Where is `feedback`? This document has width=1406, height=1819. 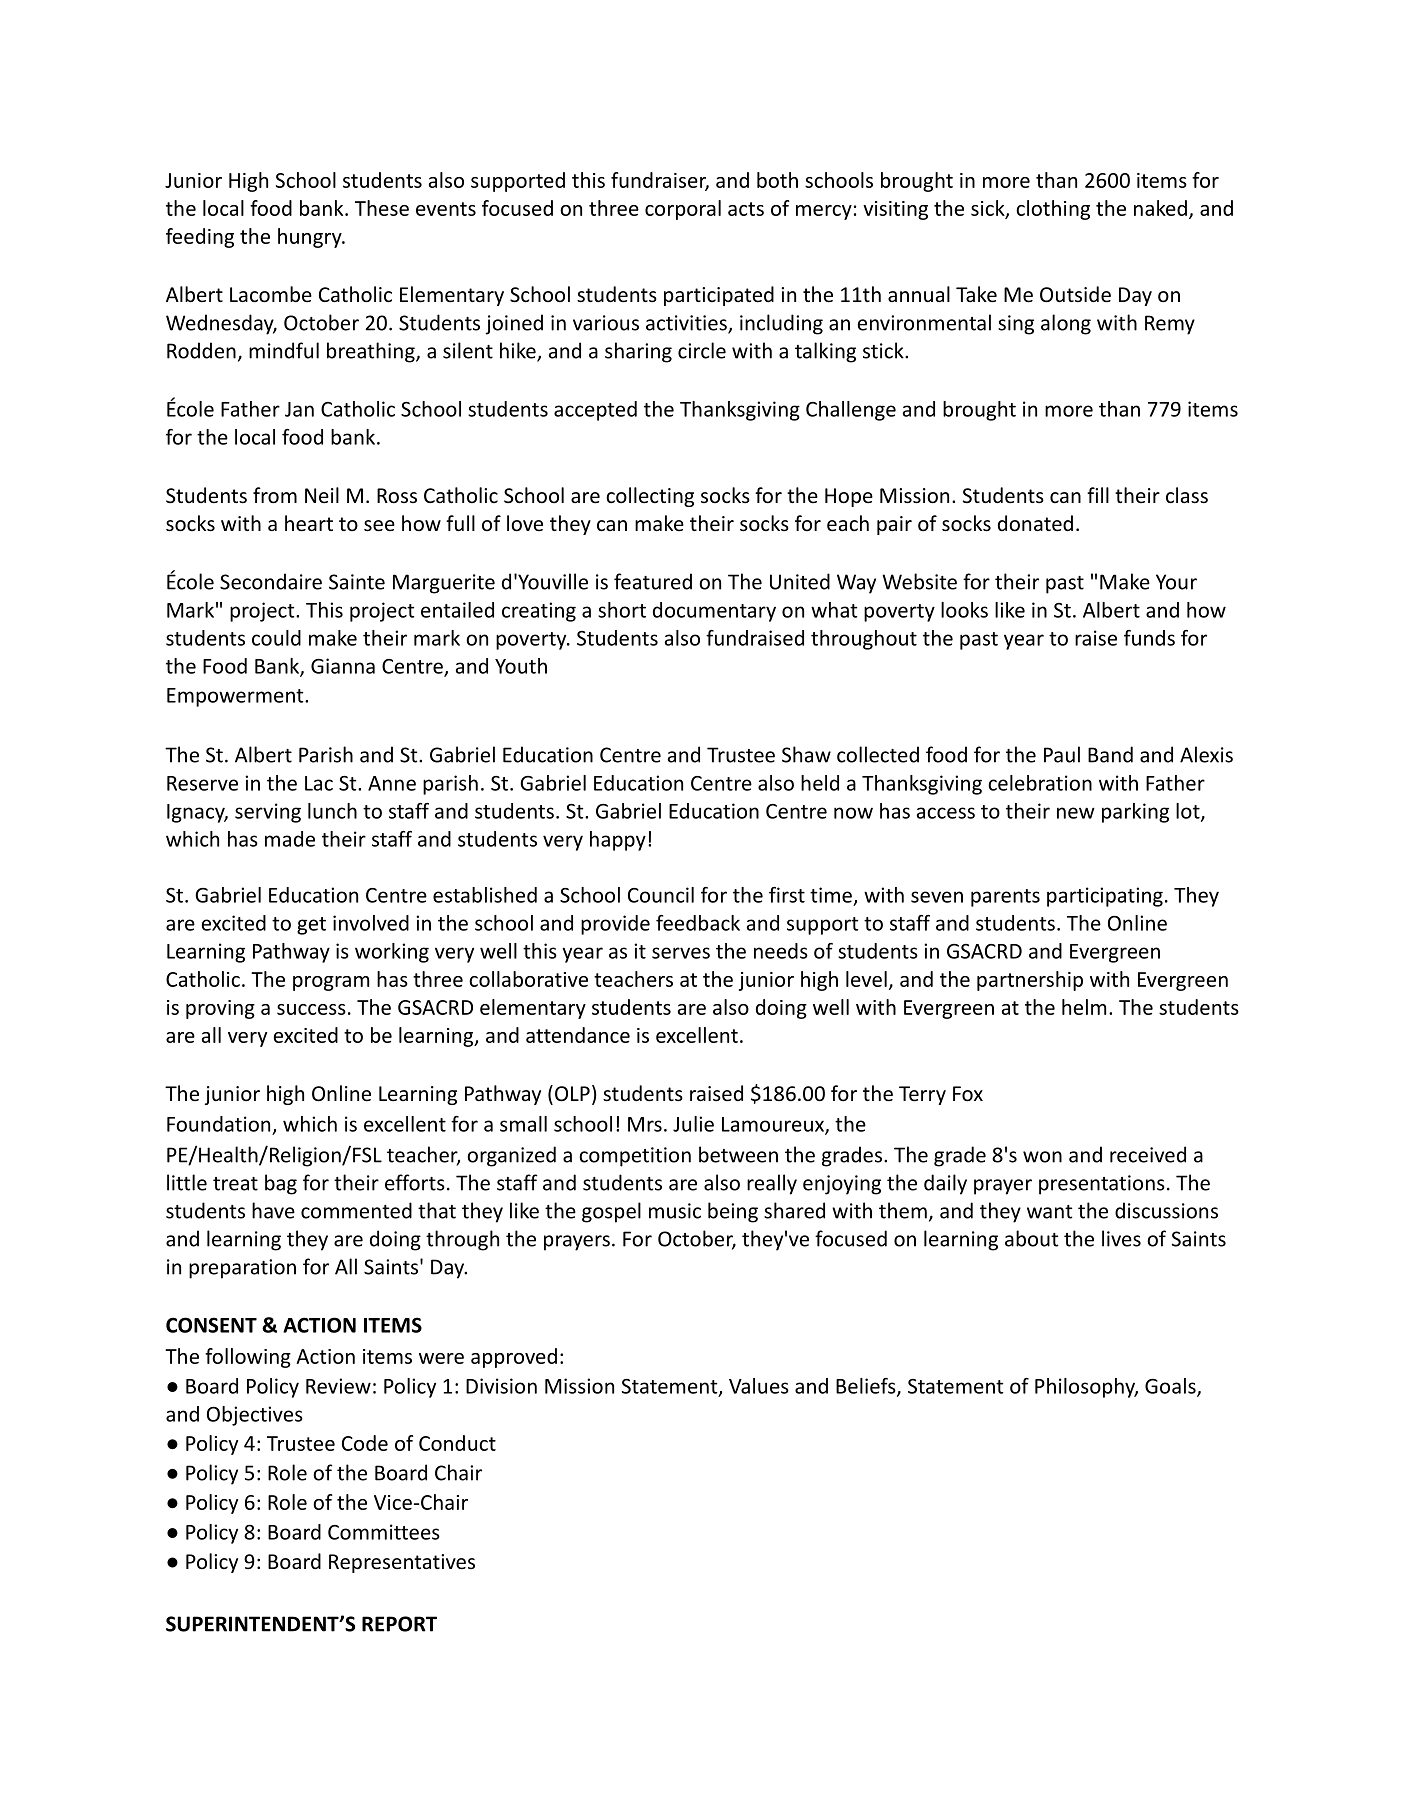
feedback is located at coordinates (698, 923).
